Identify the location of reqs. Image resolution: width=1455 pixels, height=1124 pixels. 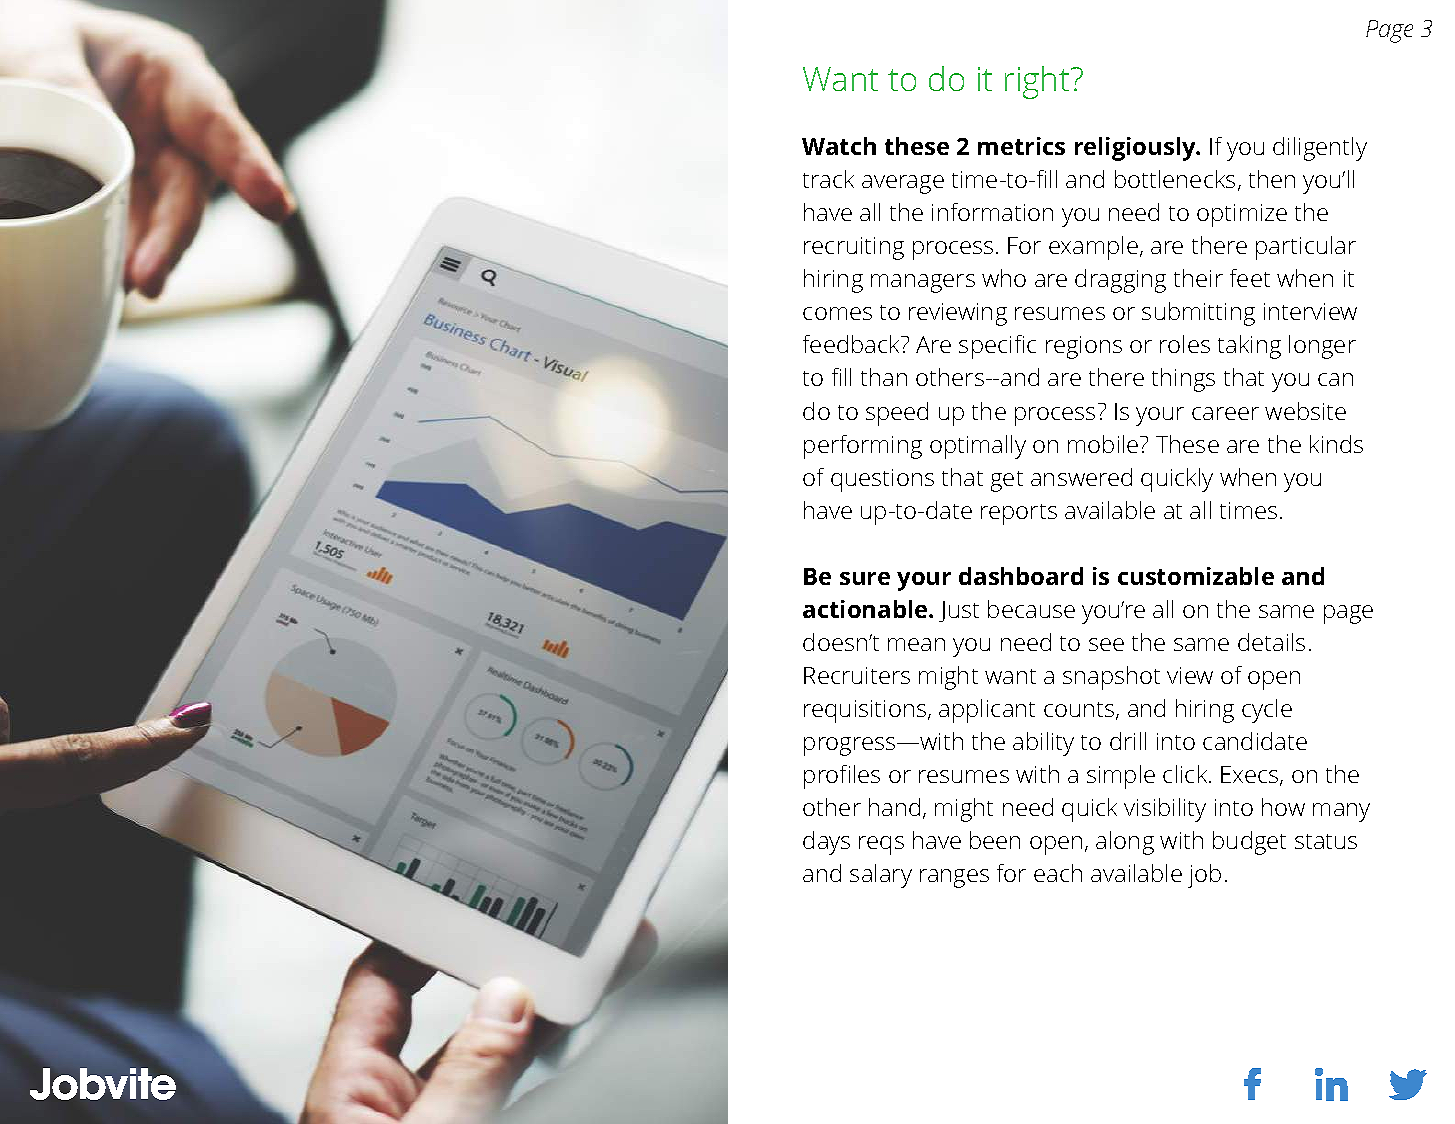
(881, 845).
